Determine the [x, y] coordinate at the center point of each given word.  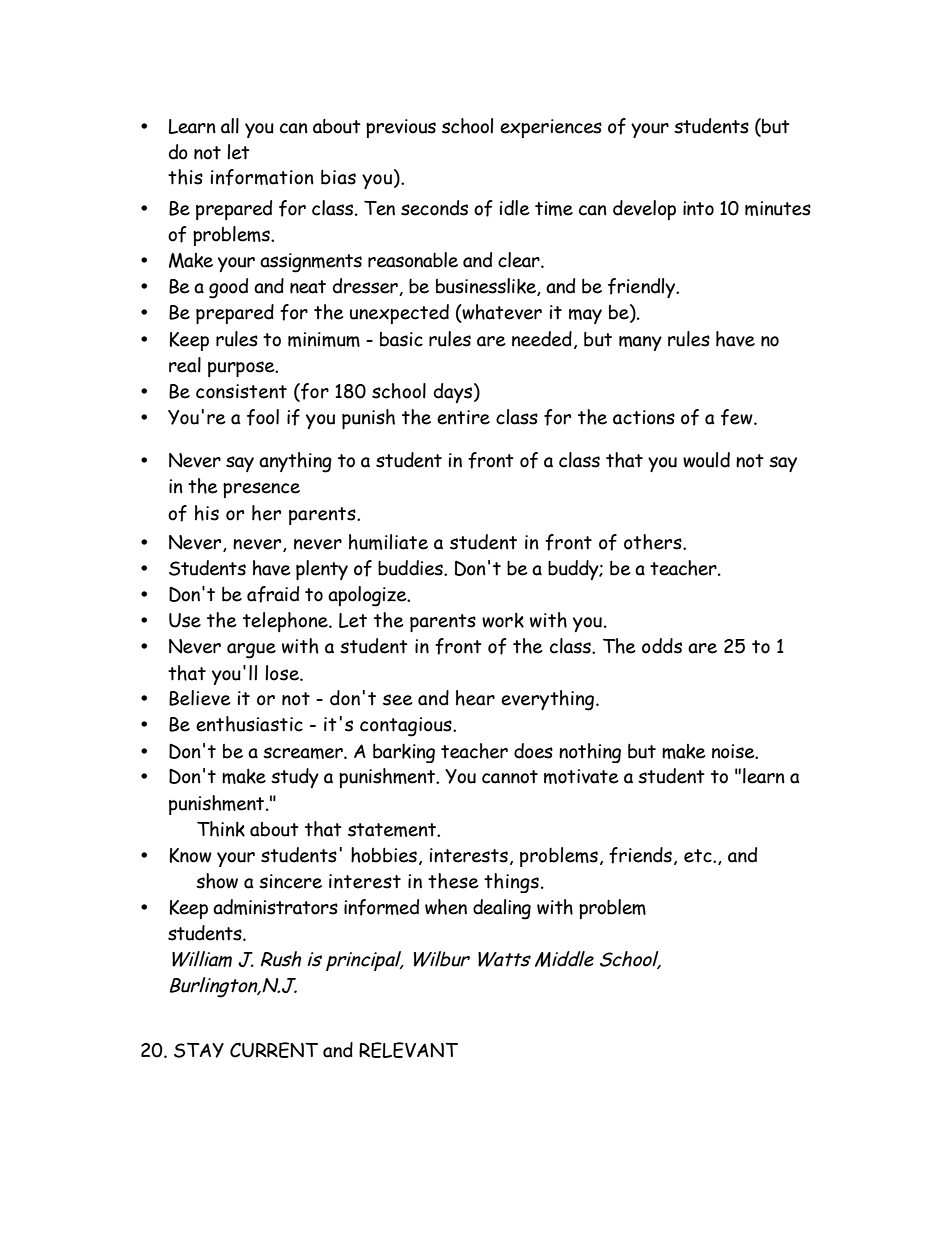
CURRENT [274, 1050]
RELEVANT [408, 1050]
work [503, 620]
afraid [273, 594]
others [654, 542]
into [698, 208]
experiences [551, 128]
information [262, 177]
